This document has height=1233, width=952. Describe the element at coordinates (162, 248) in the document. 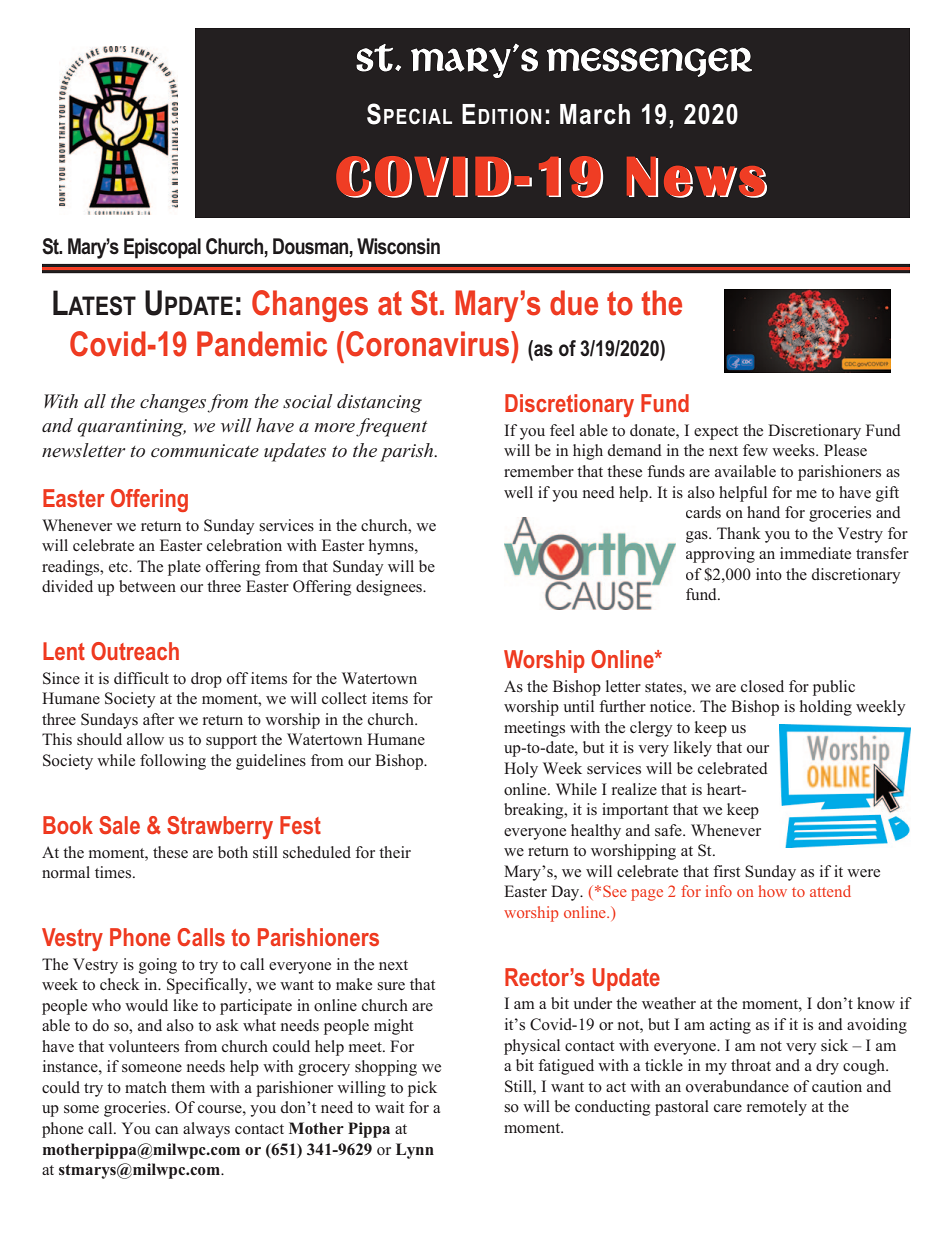

I see `Episcopal` at that location.
